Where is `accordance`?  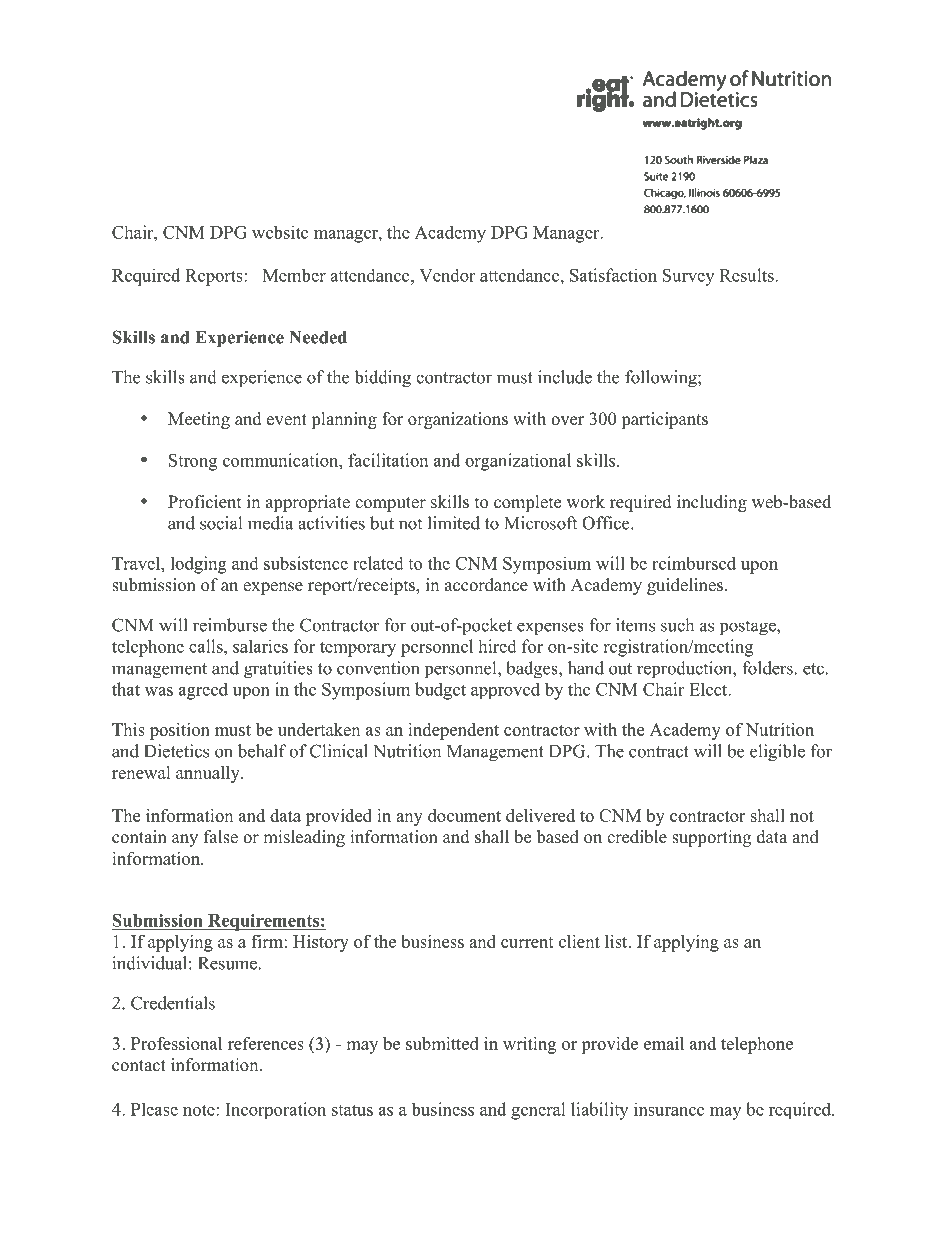 accordance is located at coordinates (486, 585).
